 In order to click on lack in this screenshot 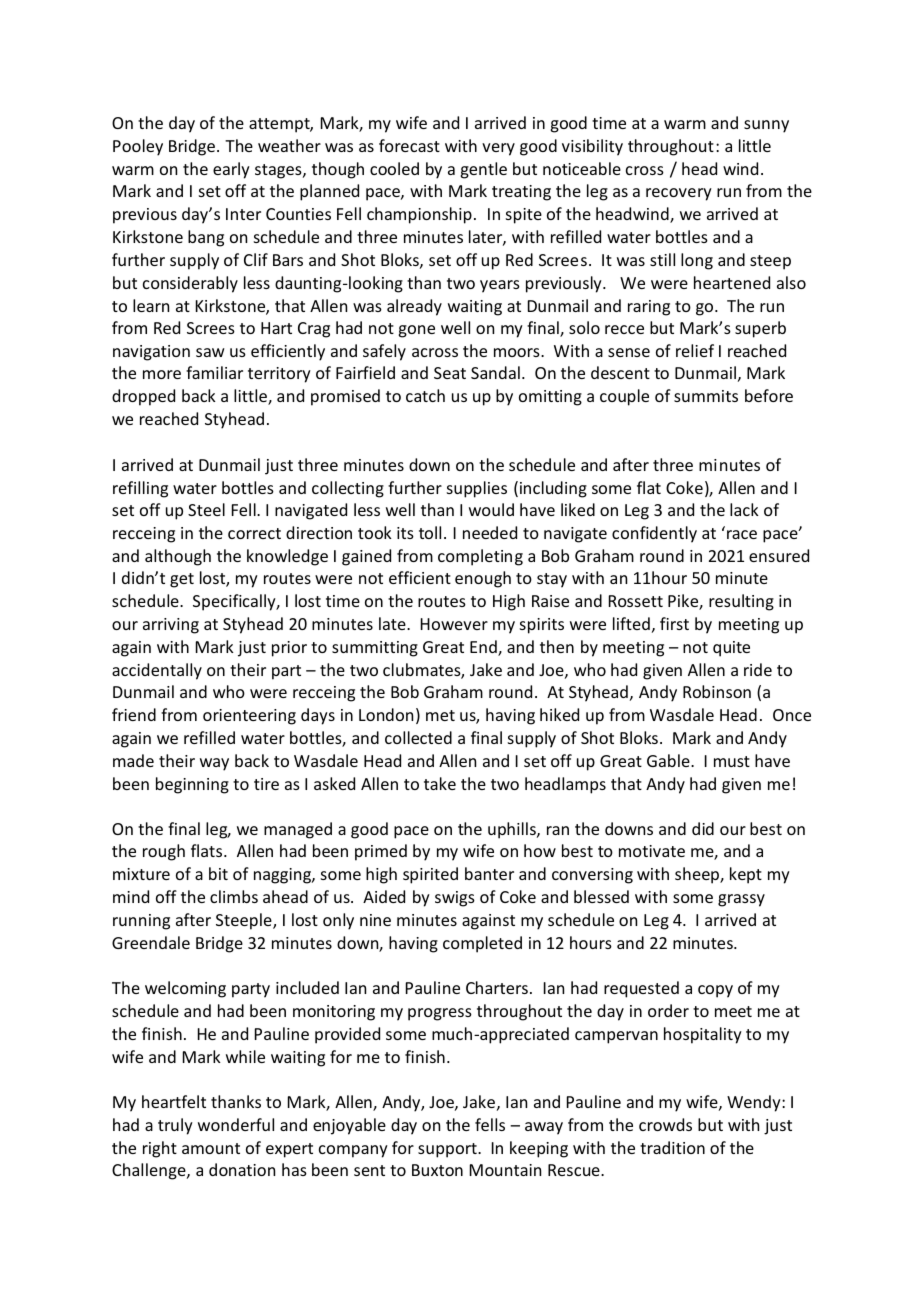, I will do `click(744, 509)`.
